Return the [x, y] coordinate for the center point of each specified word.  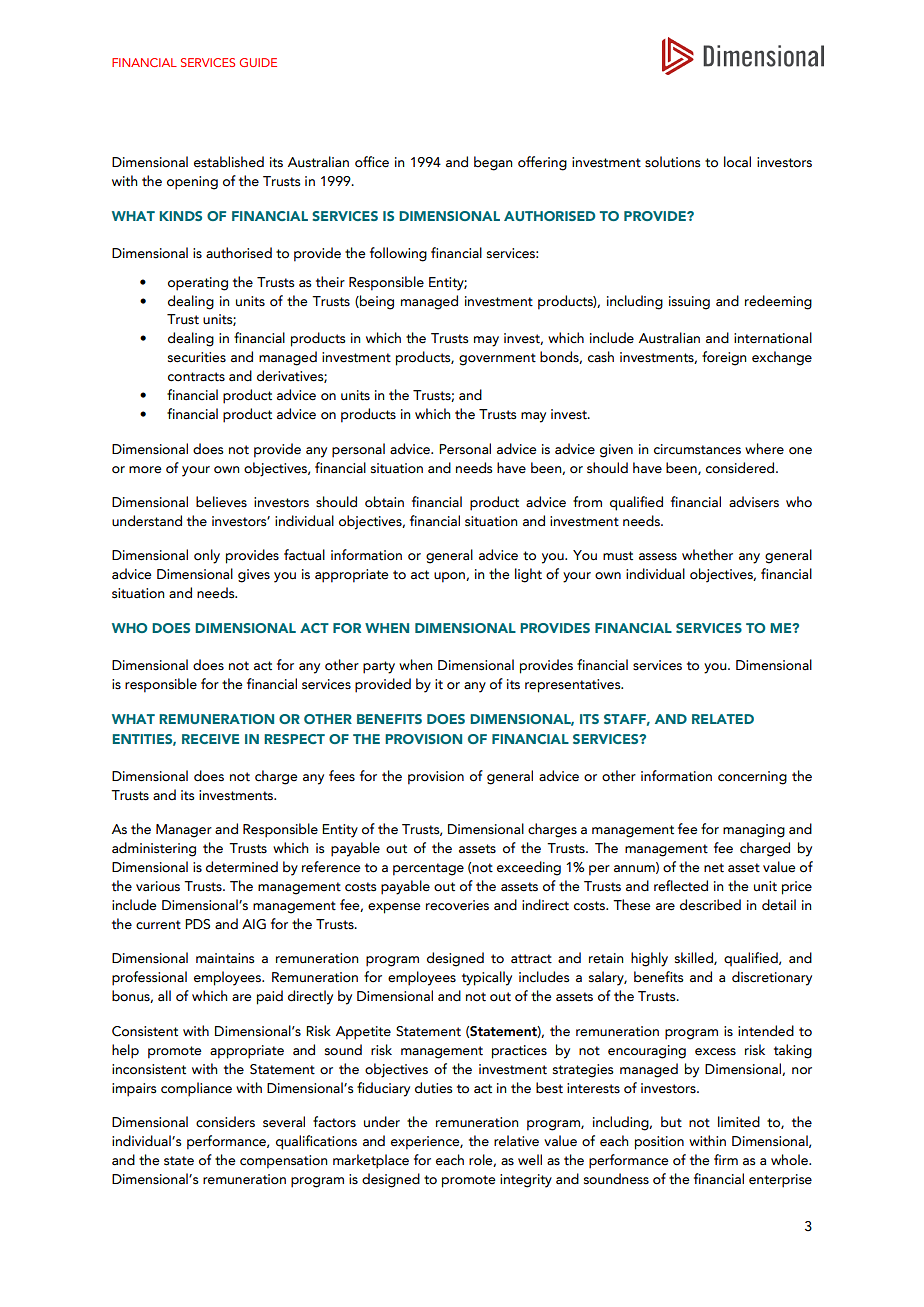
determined [242, 867]
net [714, 868]
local [737, 162]
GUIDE [258, 62]
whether [707, 555]
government [497, 359]
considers [225, 1122]
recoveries [457, 905]
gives [254, 576]
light [528, 575]
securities [197, 357]
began [493, 163]
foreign [724, 358]
